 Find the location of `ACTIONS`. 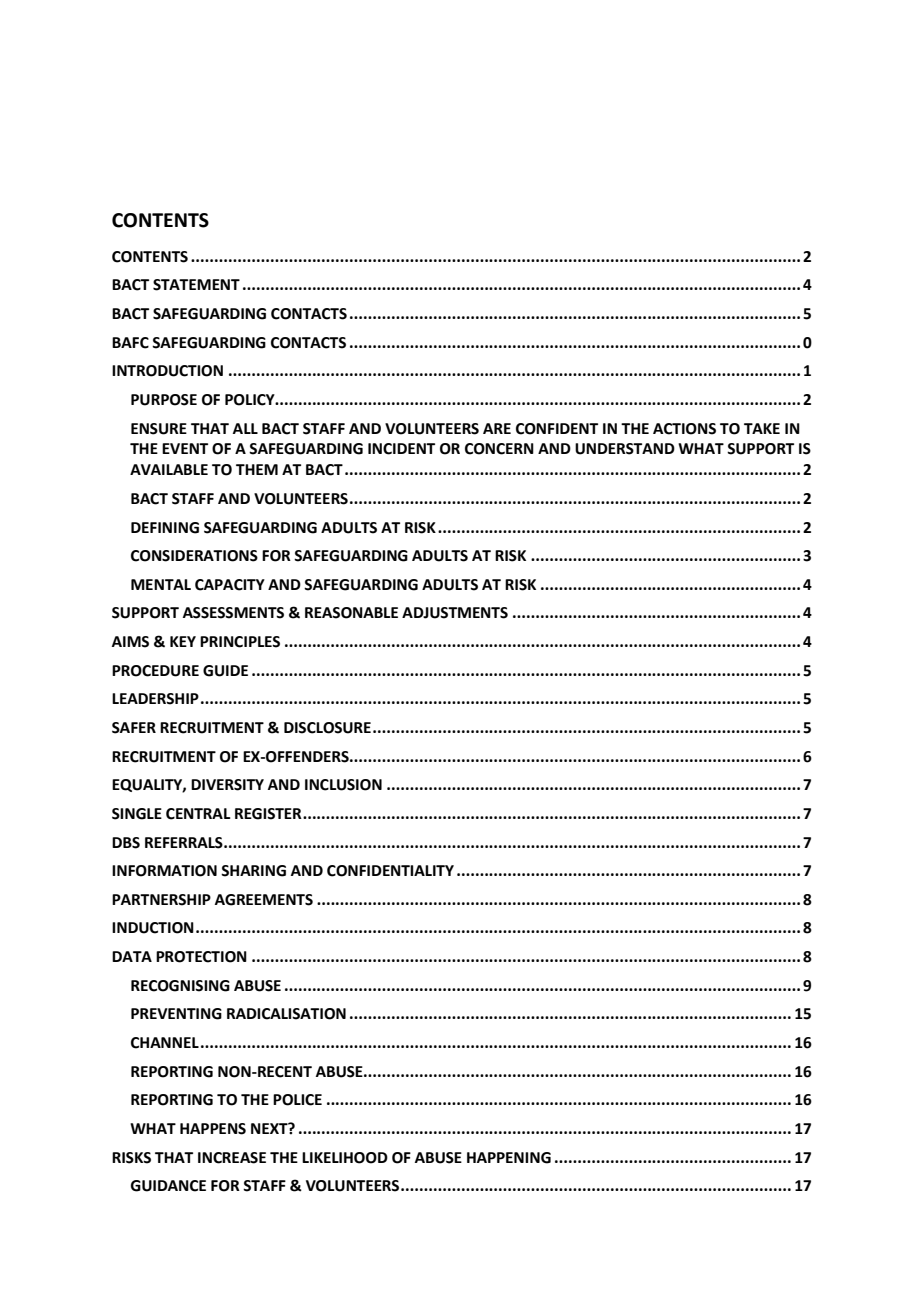

ACTIONS is located at coordinates (684, 429).
